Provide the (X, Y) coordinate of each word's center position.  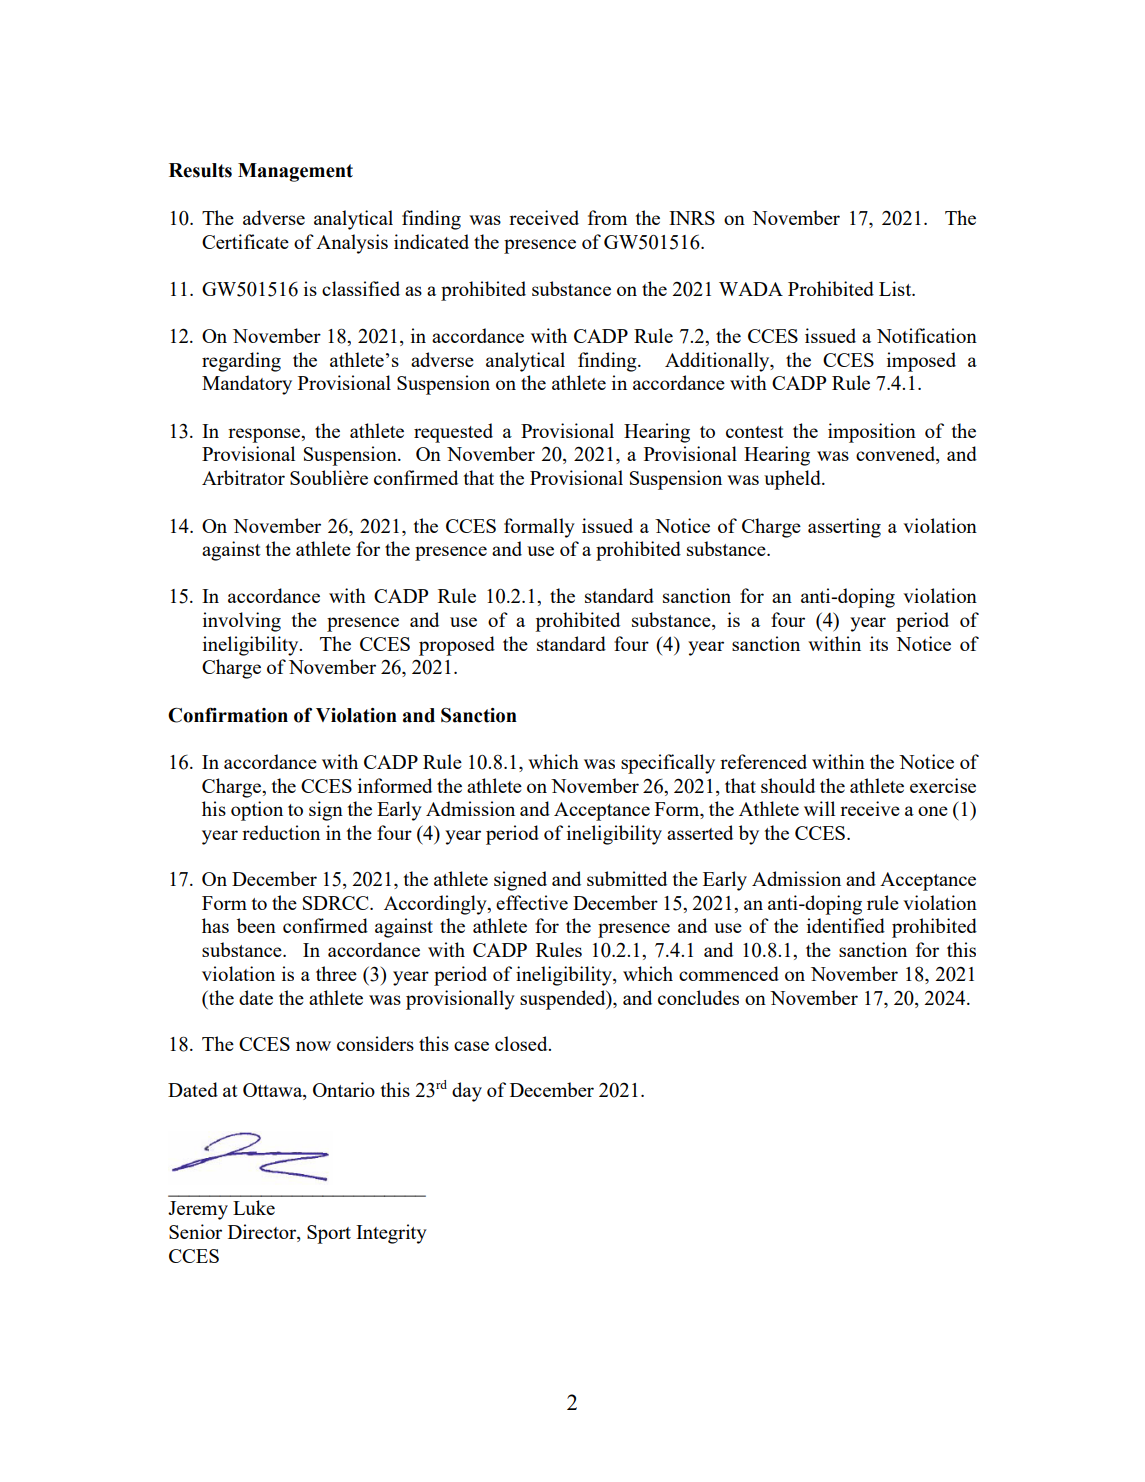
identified (846, 925)
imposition (872, 433)
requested (453, 433)
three (336, 973)
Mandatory (247, 385)
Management (295, 172)
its (879, 643)
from (607, 217)
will (819, 808)
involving (242, 622)
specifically (668, 764)
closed (522, 1043)
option (257, 811)
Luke (254, 1207)
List (896, 288)
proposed (457, 646)
